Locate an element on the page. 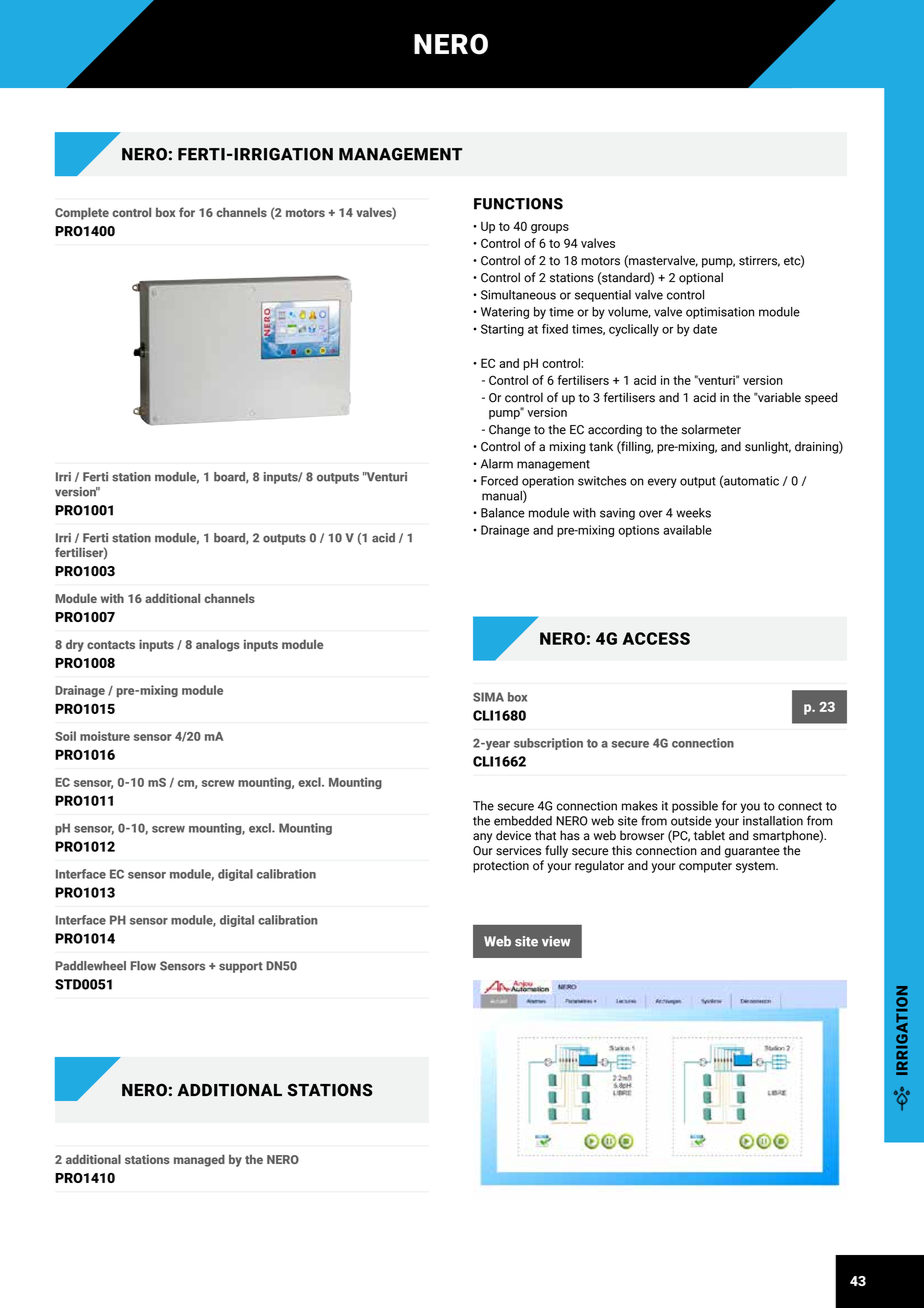  optional is located at coordinates (701, 278).
